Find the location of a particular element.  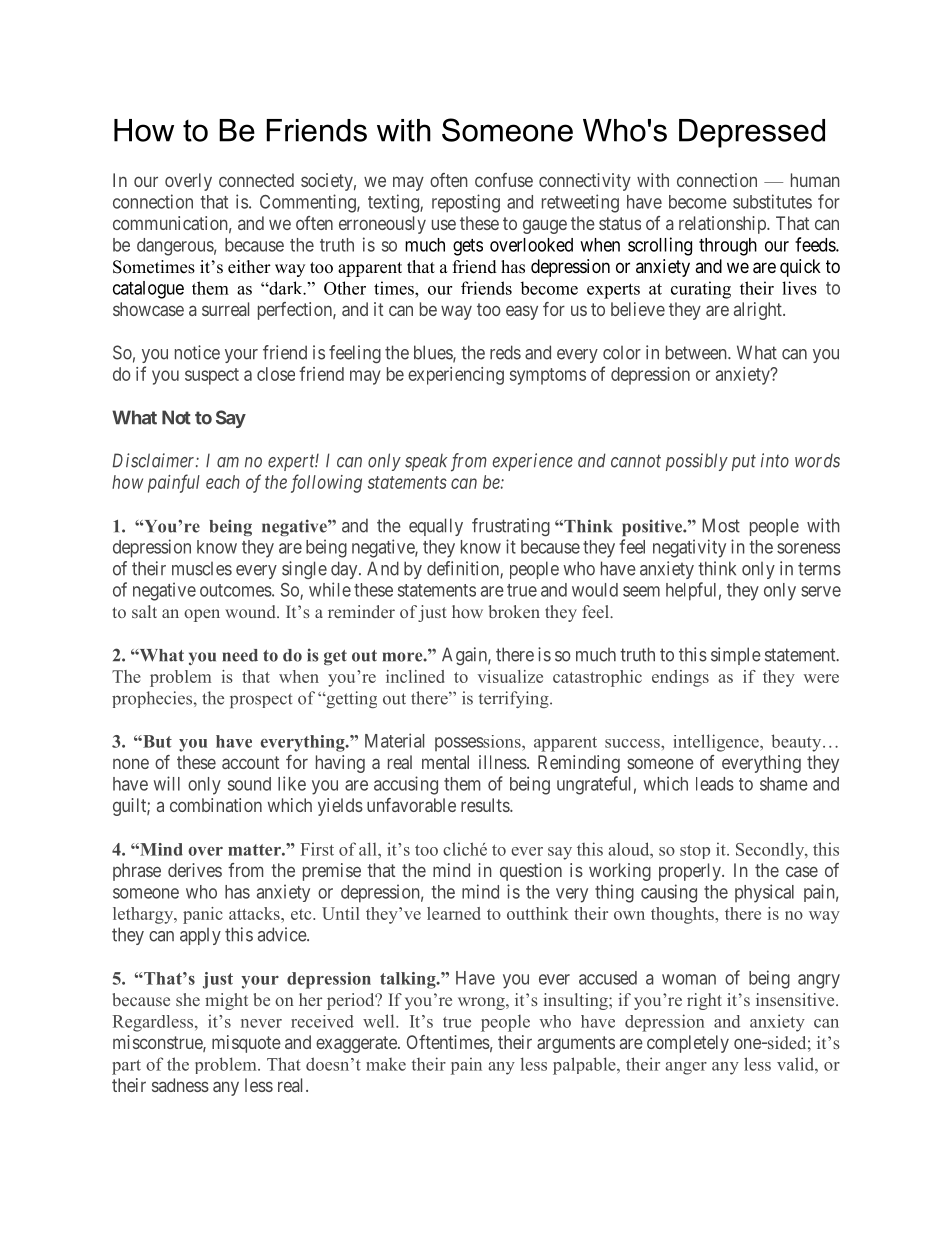

combination is located at coordinates (216, 805).
